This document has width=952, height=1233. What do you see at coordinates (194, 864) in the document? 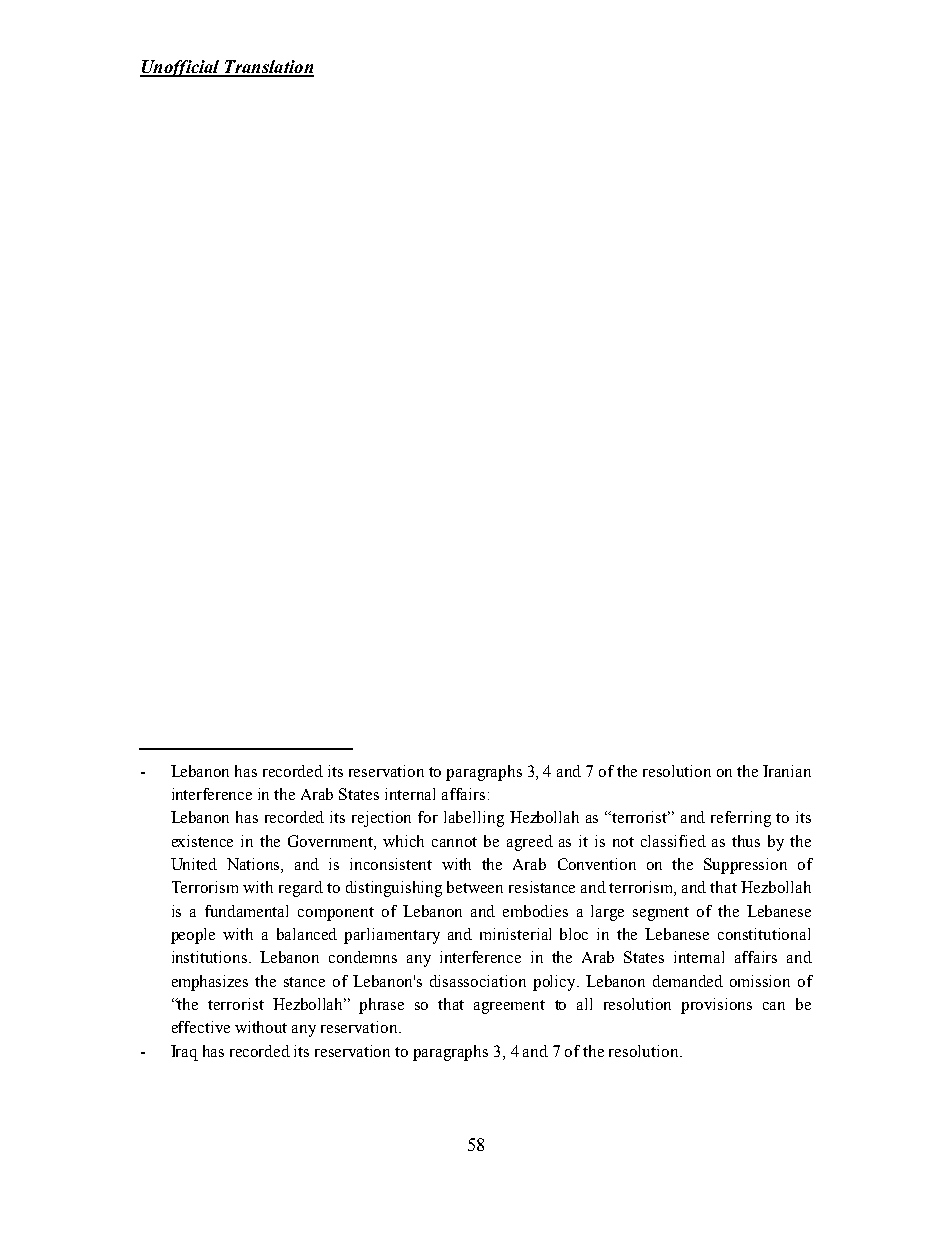
I see `United` at bounding box center [194, 864].
